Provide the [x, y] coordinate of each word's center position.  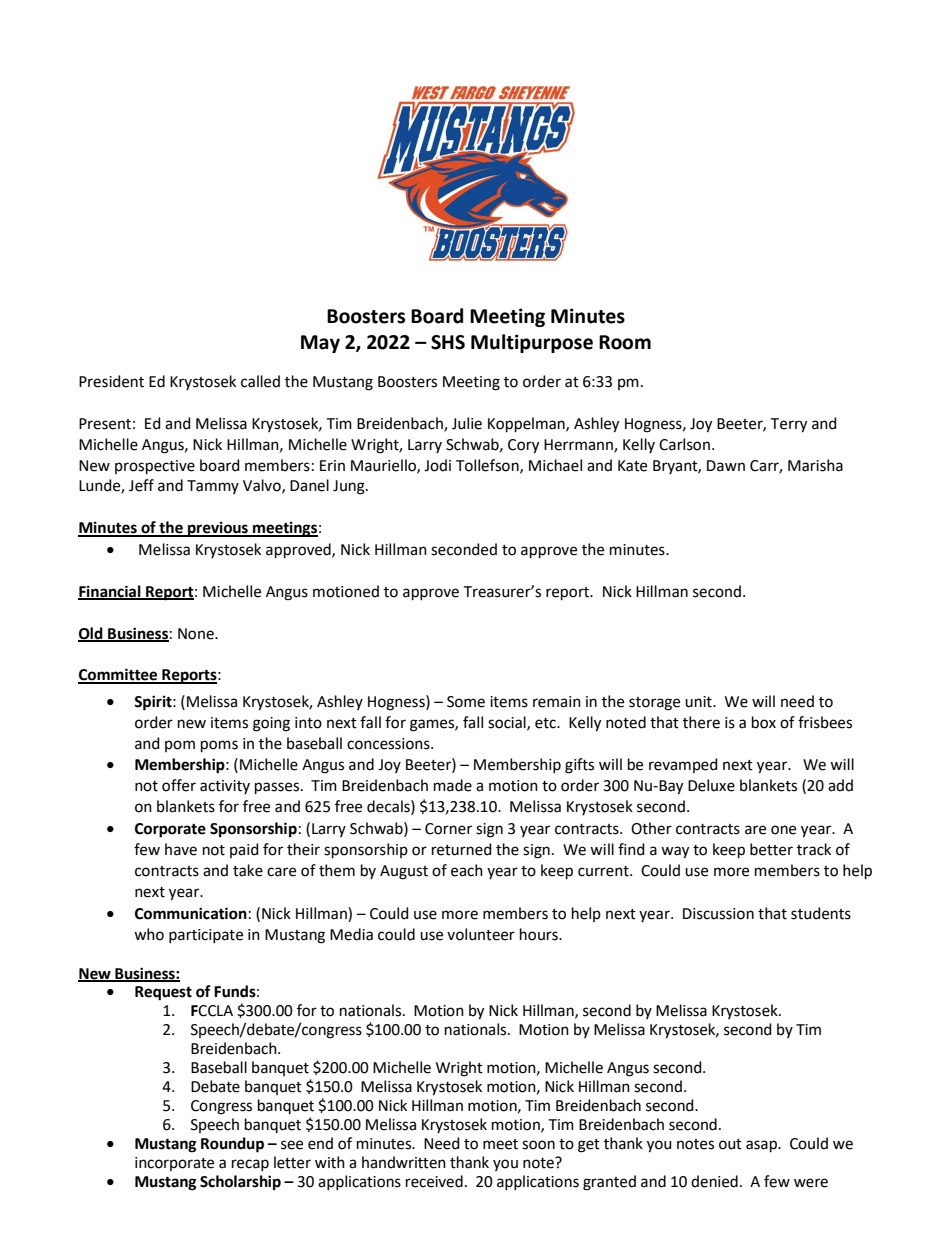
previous [218, 529]
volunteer [481, 934]
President [111, 381]
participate [206, 936]
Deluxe [711, 785]
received [434, 1181]
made [453, 785]
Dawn [726, 466]
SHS [448, 342]
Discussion [718, 914]
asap [762, 1146]
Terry [789, 425]
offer [179, 785]
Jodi [437, 465]
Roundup [232, 1145]
